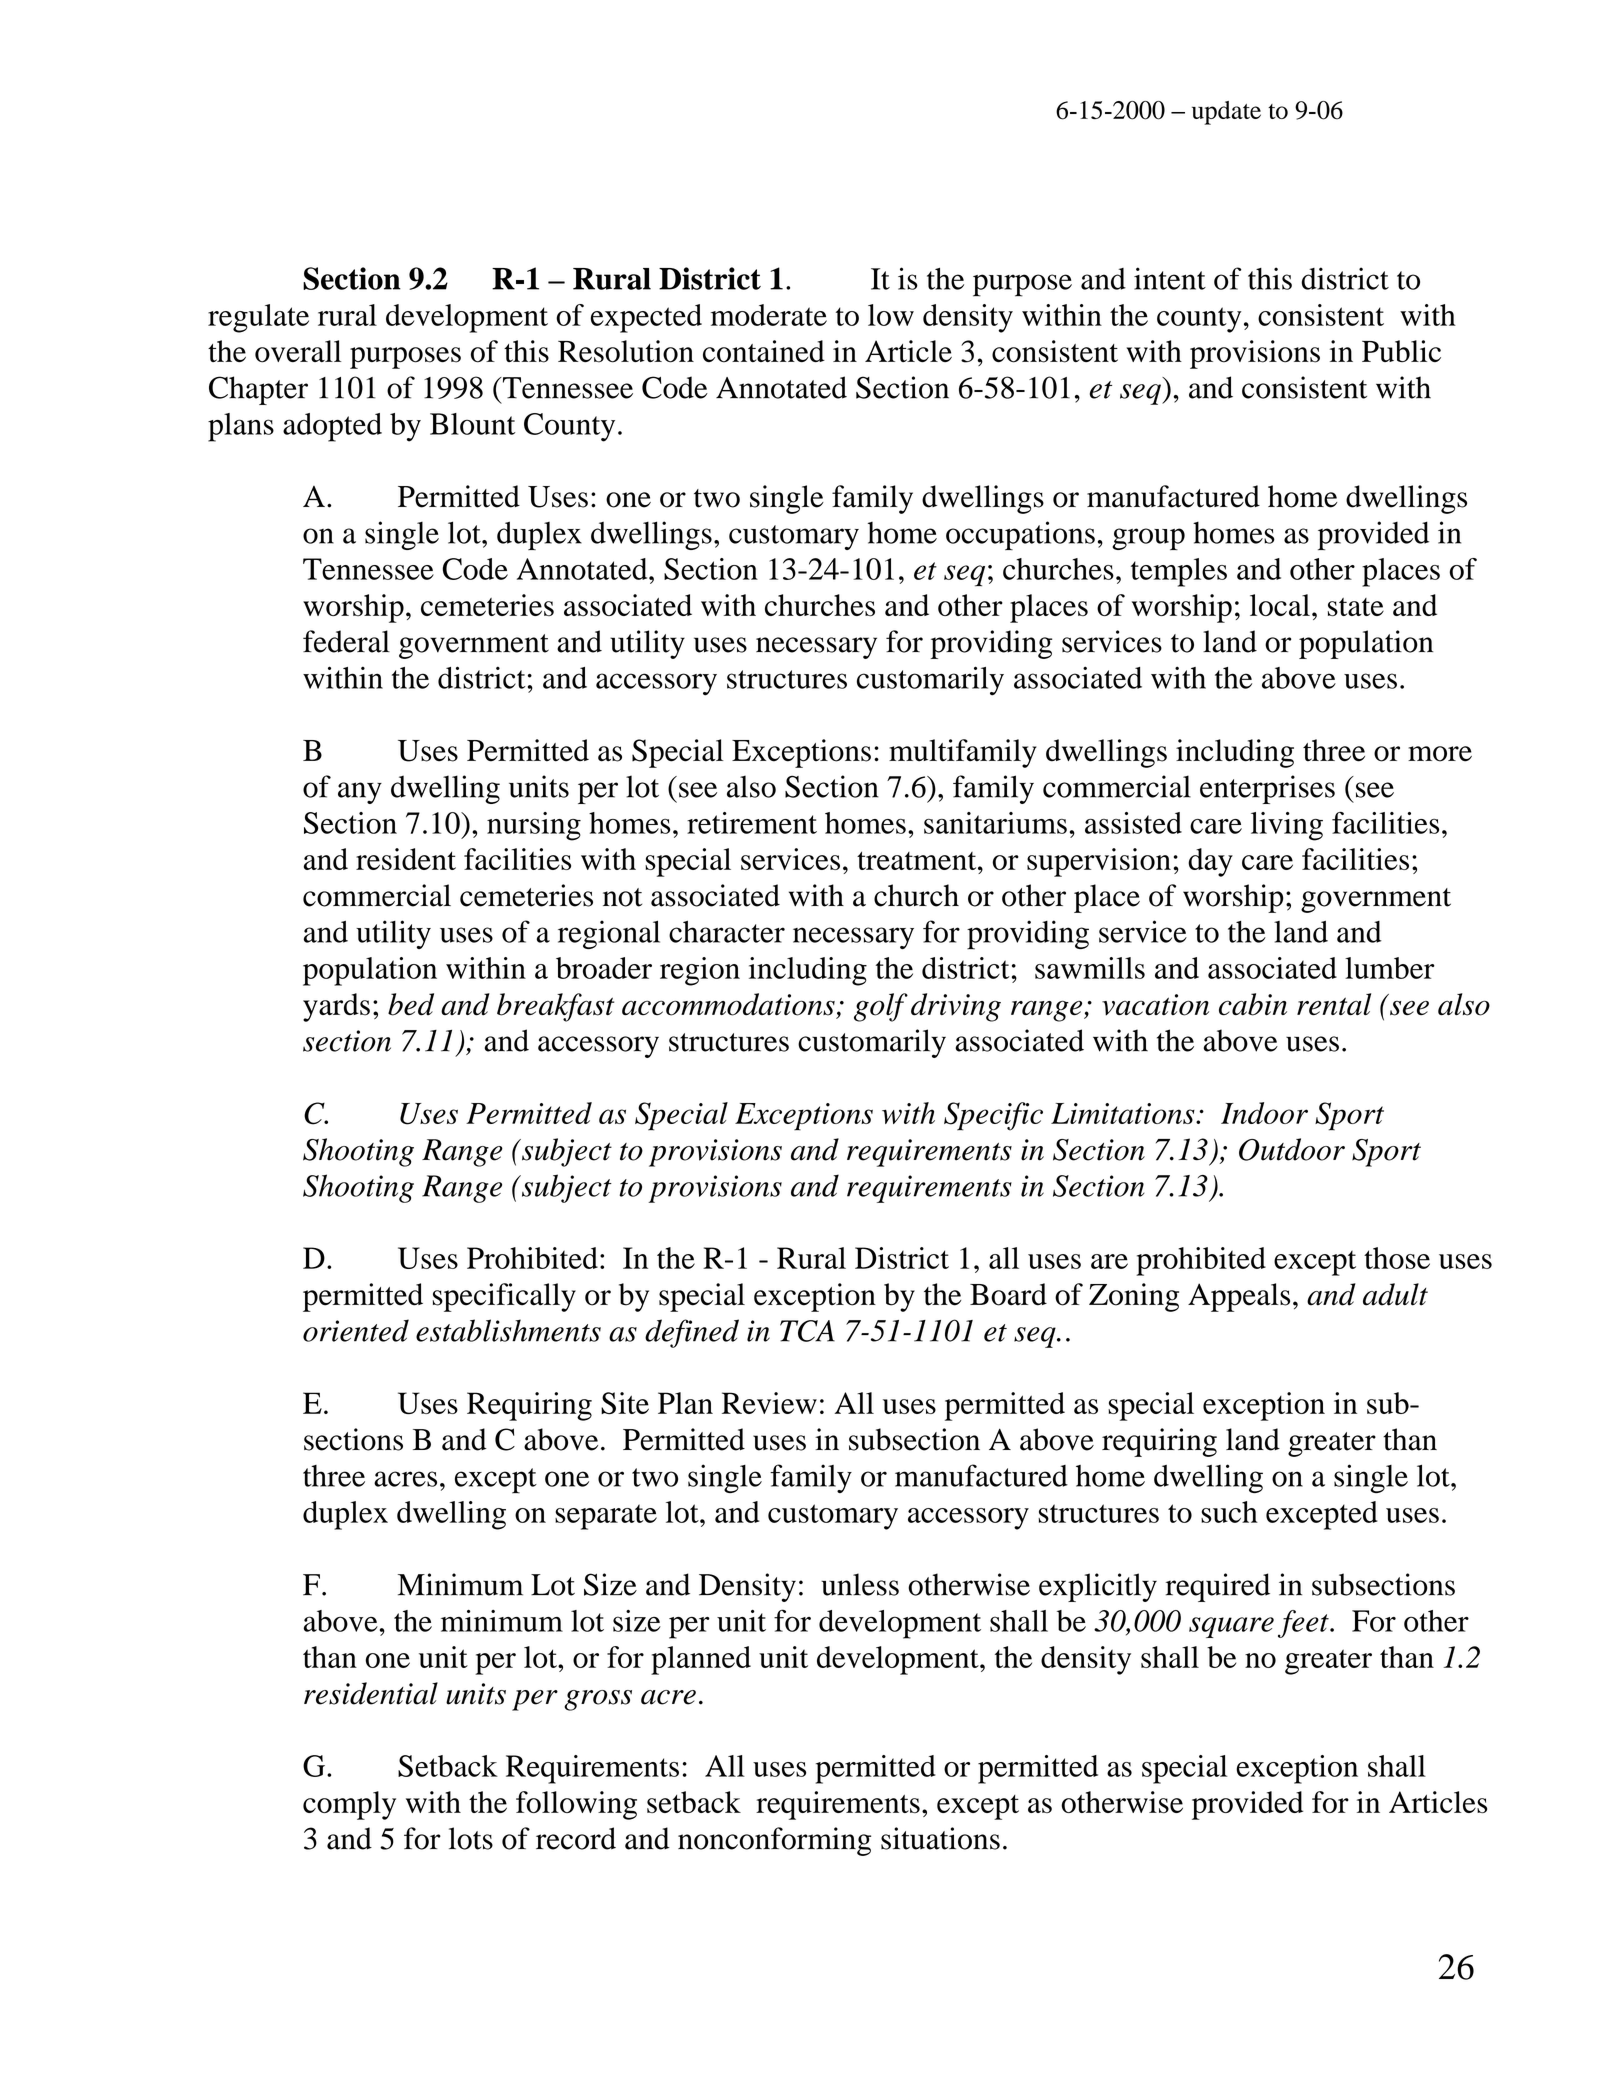  I want to click on Appeals, so click(1239, 1297).
